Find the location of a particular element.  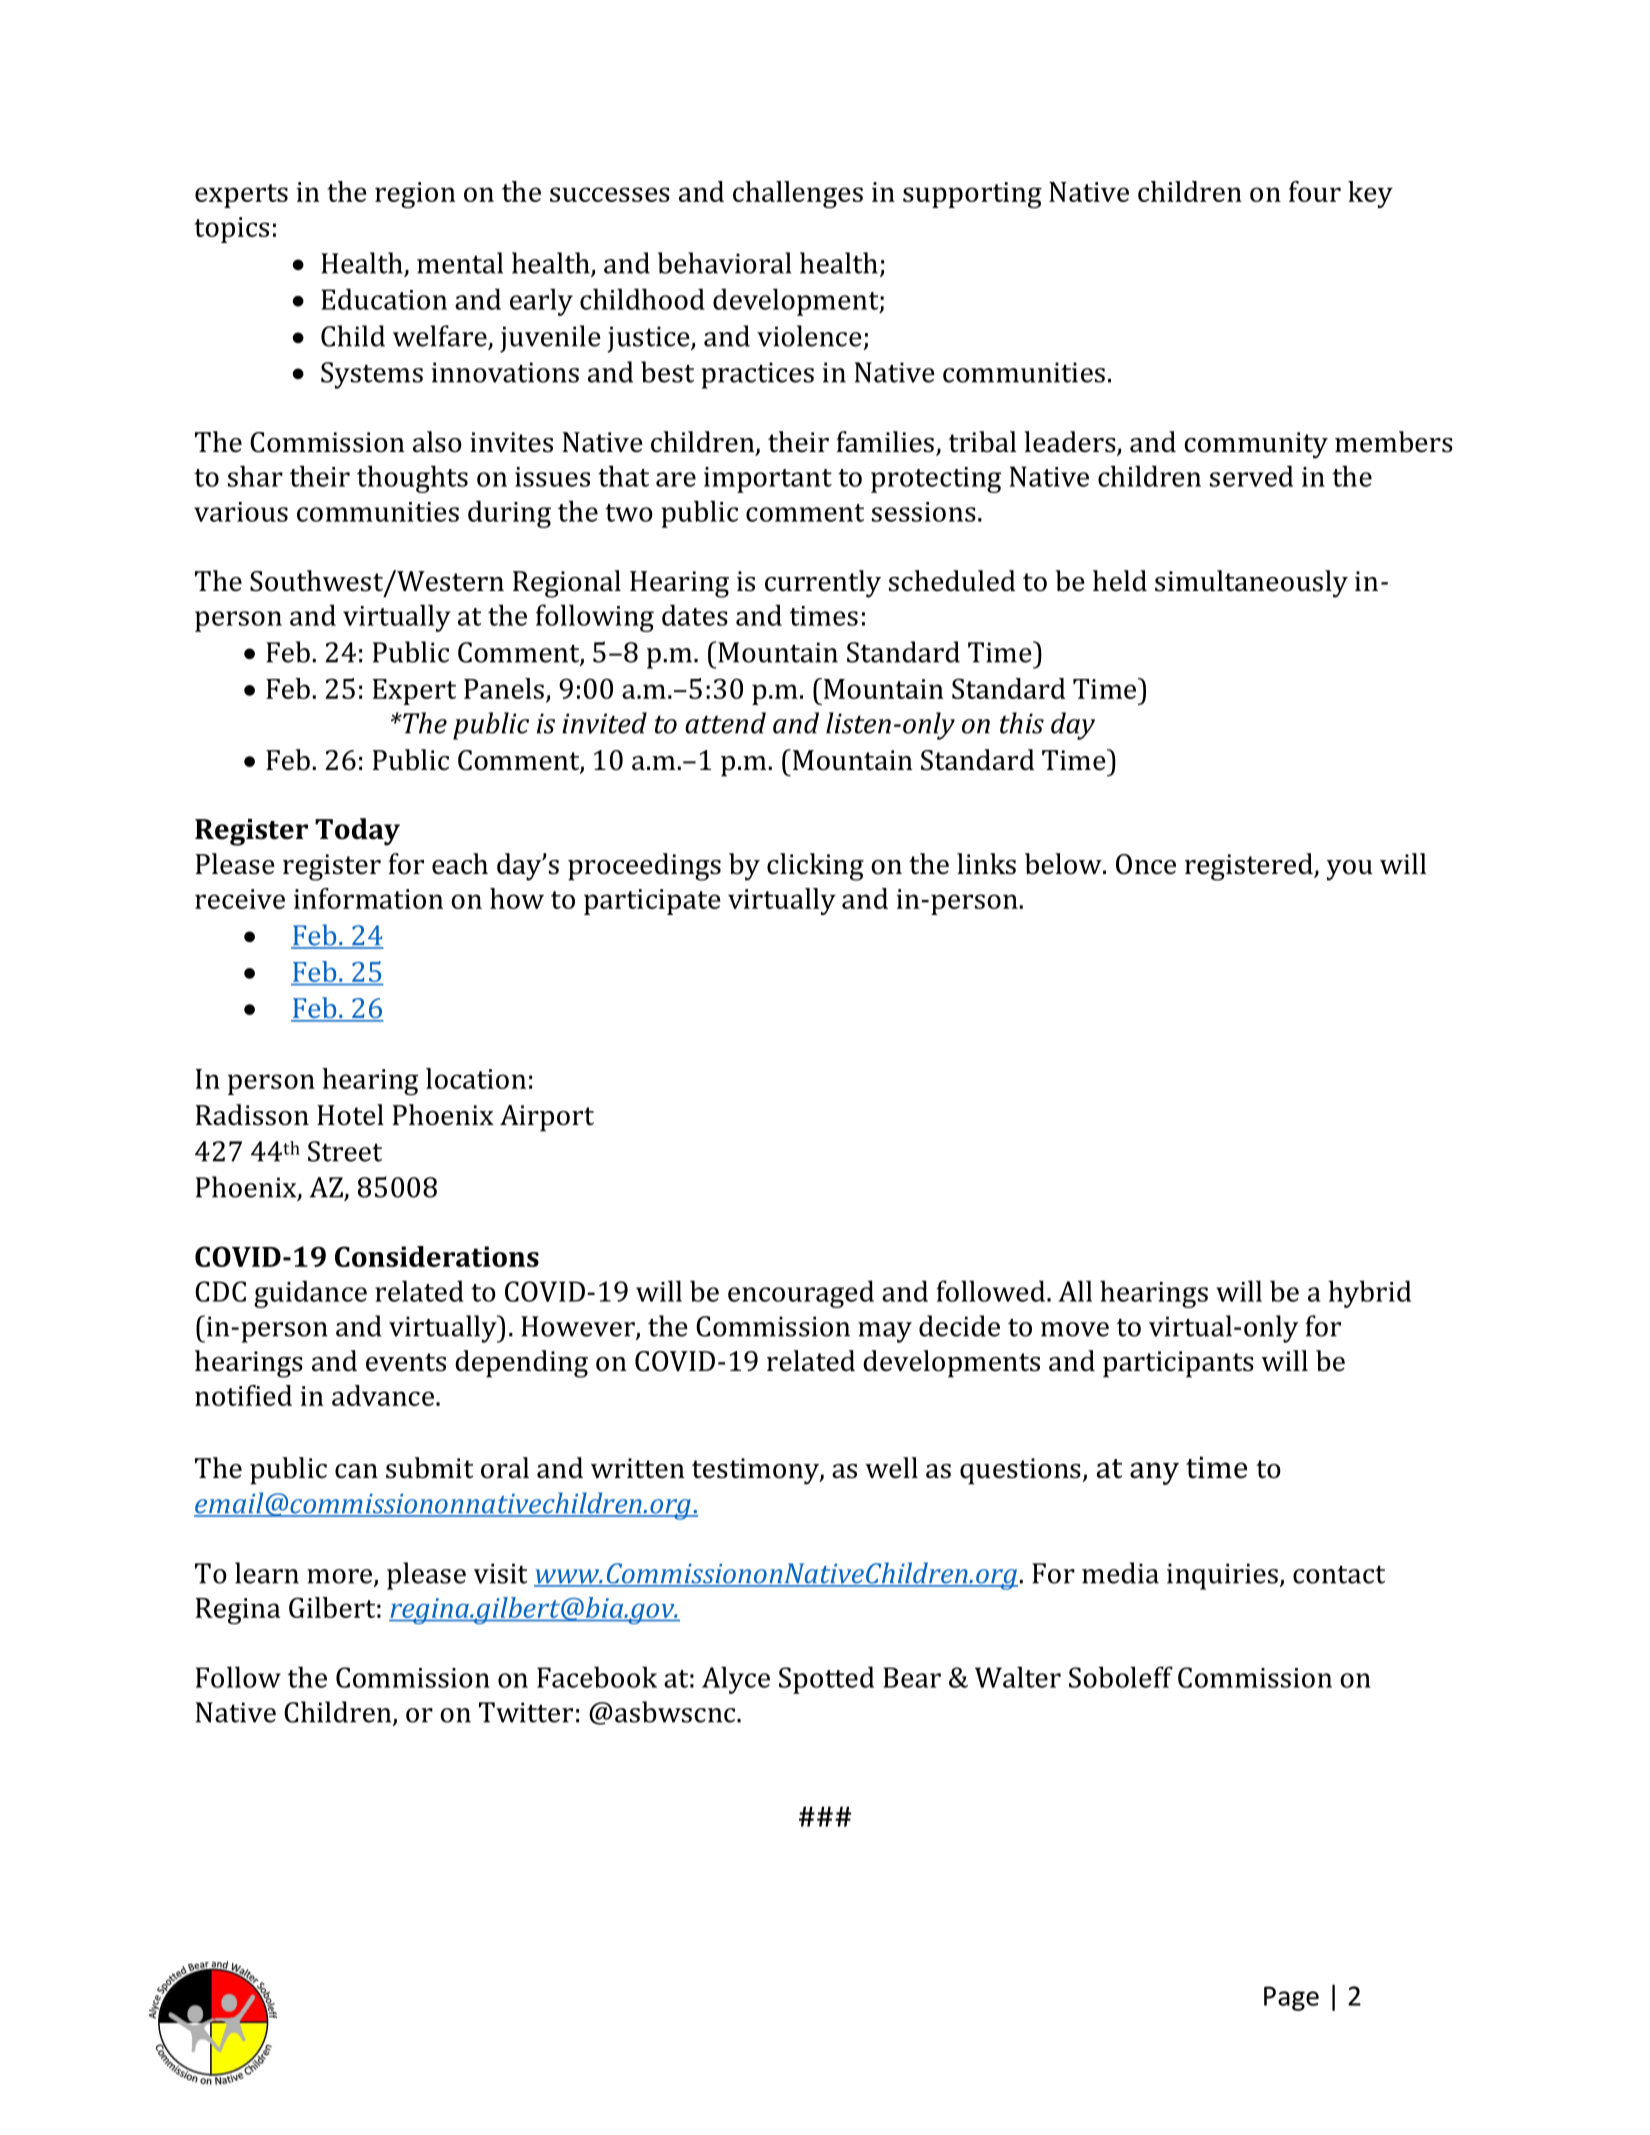

attend is located at coordinates (725, 723).
